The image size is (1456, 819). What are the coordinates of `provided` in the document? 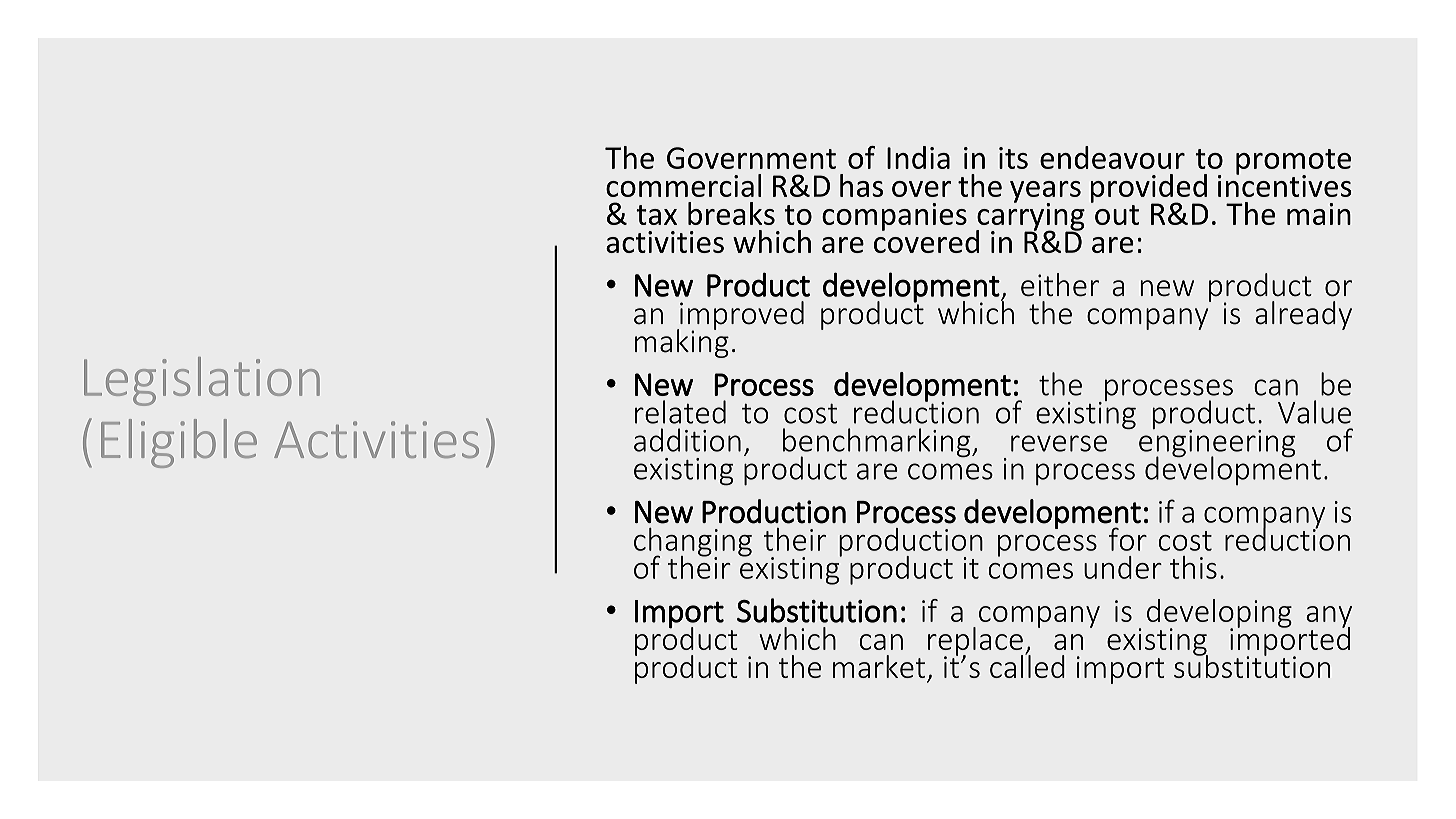 It's located at (1149, 189).
